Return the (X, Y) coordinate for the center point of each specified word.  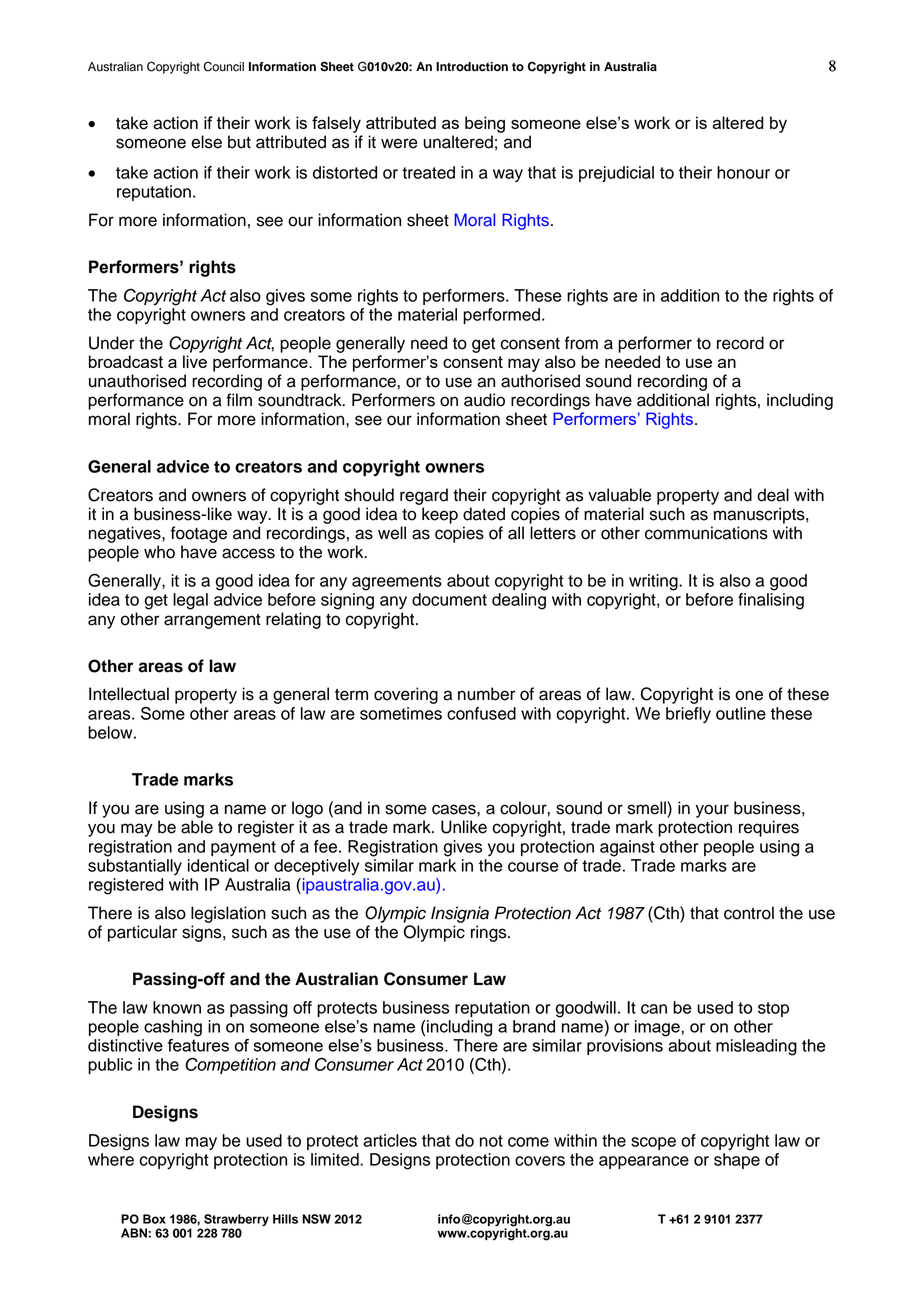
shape (737, 1161)
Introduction (472, 67)
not (491, 1141)
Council (223, 66)
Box (154, 1219)
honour (743, 172)
